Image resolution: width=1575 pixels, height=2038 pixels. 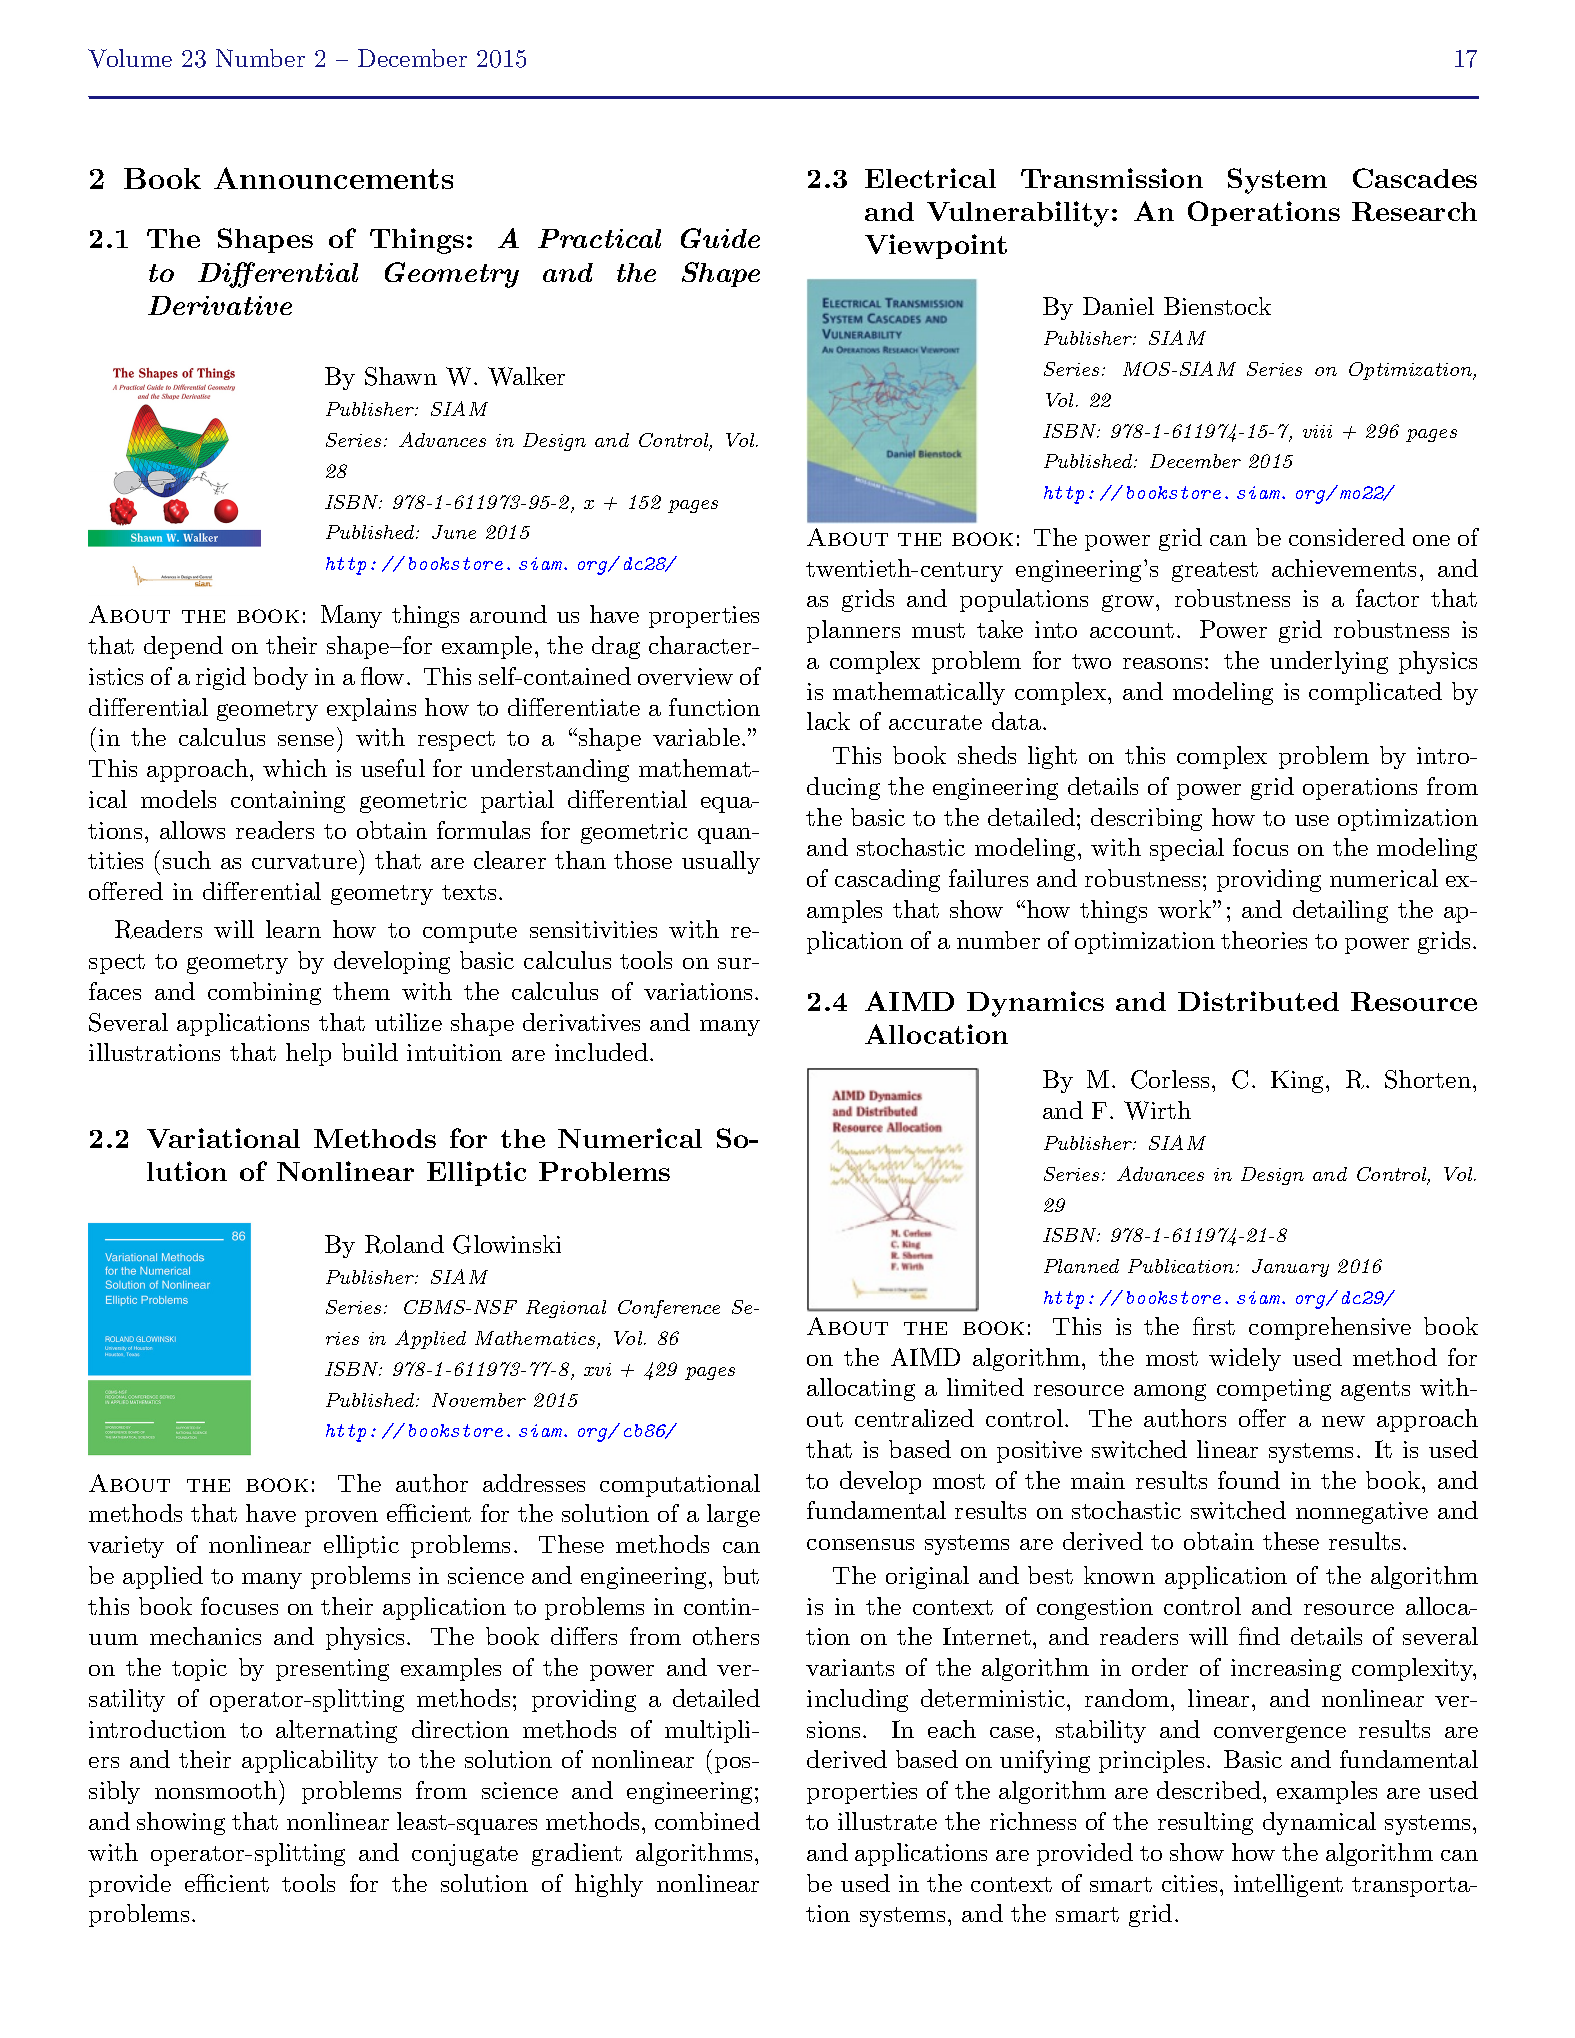 I want to click on Announcements, so click(x=333, y=178).
